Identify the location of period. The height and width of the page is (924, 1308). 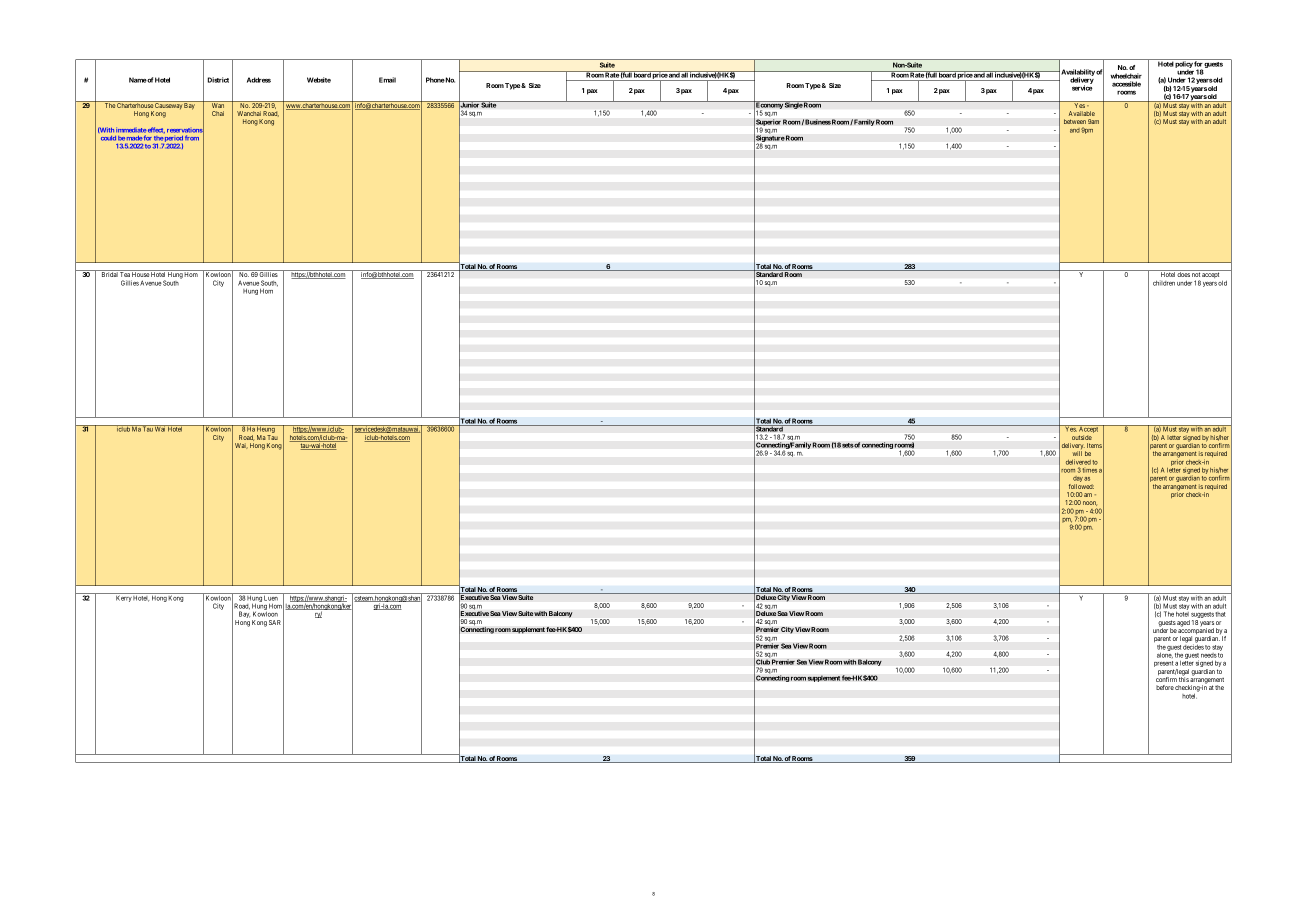
(173, 140).
